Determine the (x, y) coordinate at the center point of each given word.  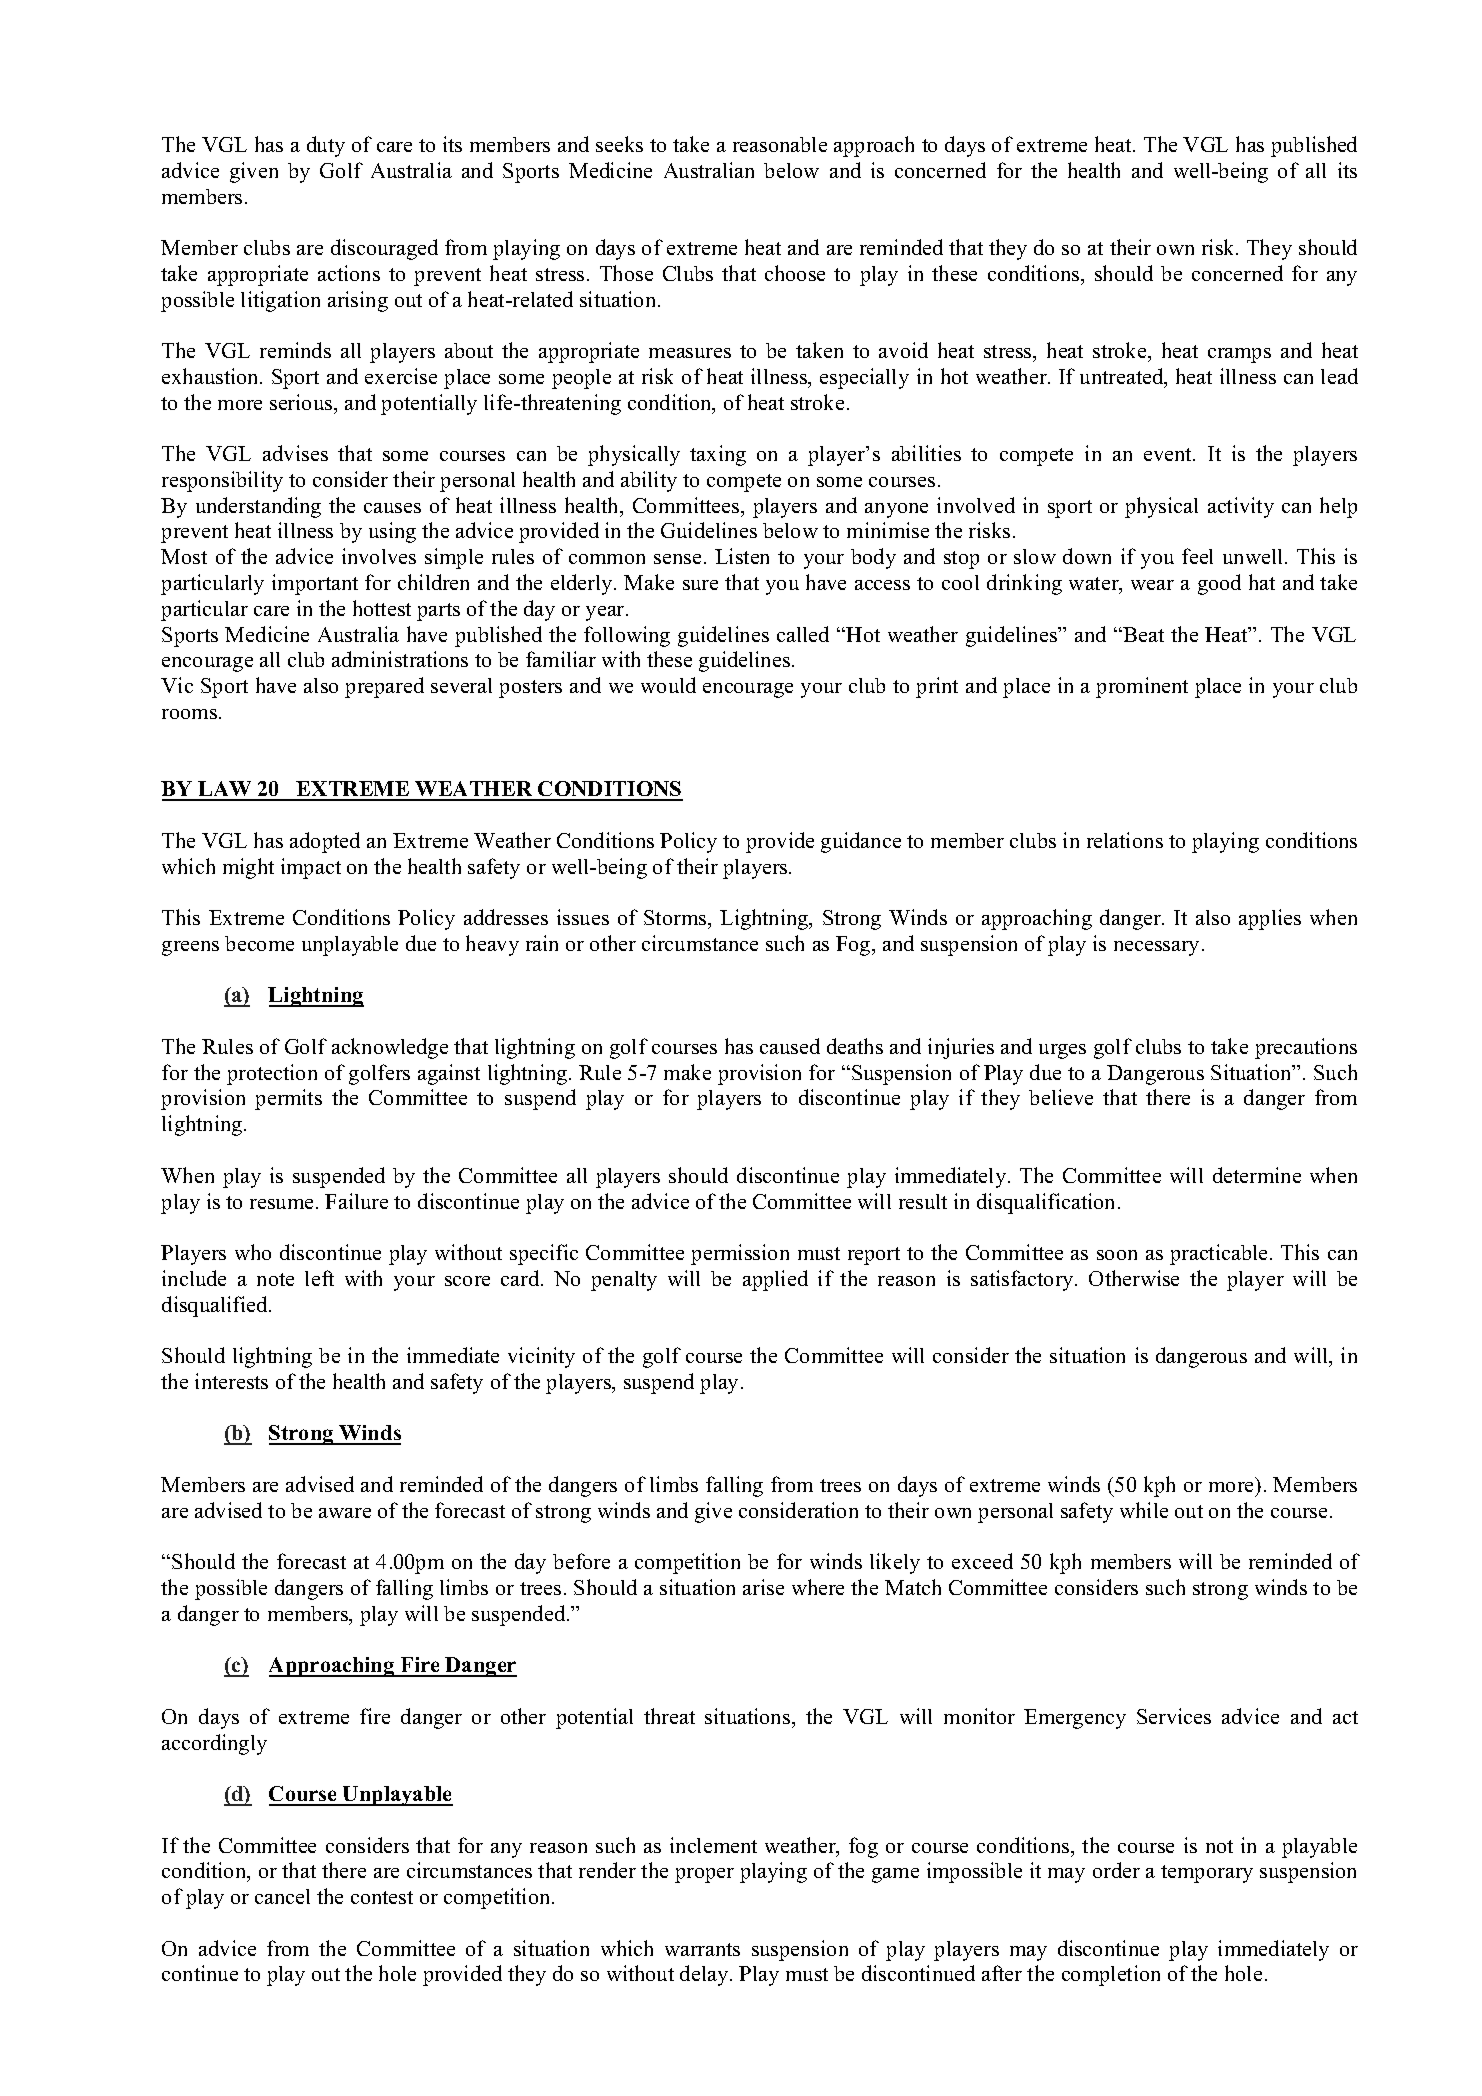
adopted (325, 842)
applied (775, 1280)
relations (1125, 840)
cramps (1239, 355)
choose (795, 273)
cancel (282, 1896)
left (319, 1278)
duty (326, 146)
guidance (861, 842)
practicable (1220, 1254)
